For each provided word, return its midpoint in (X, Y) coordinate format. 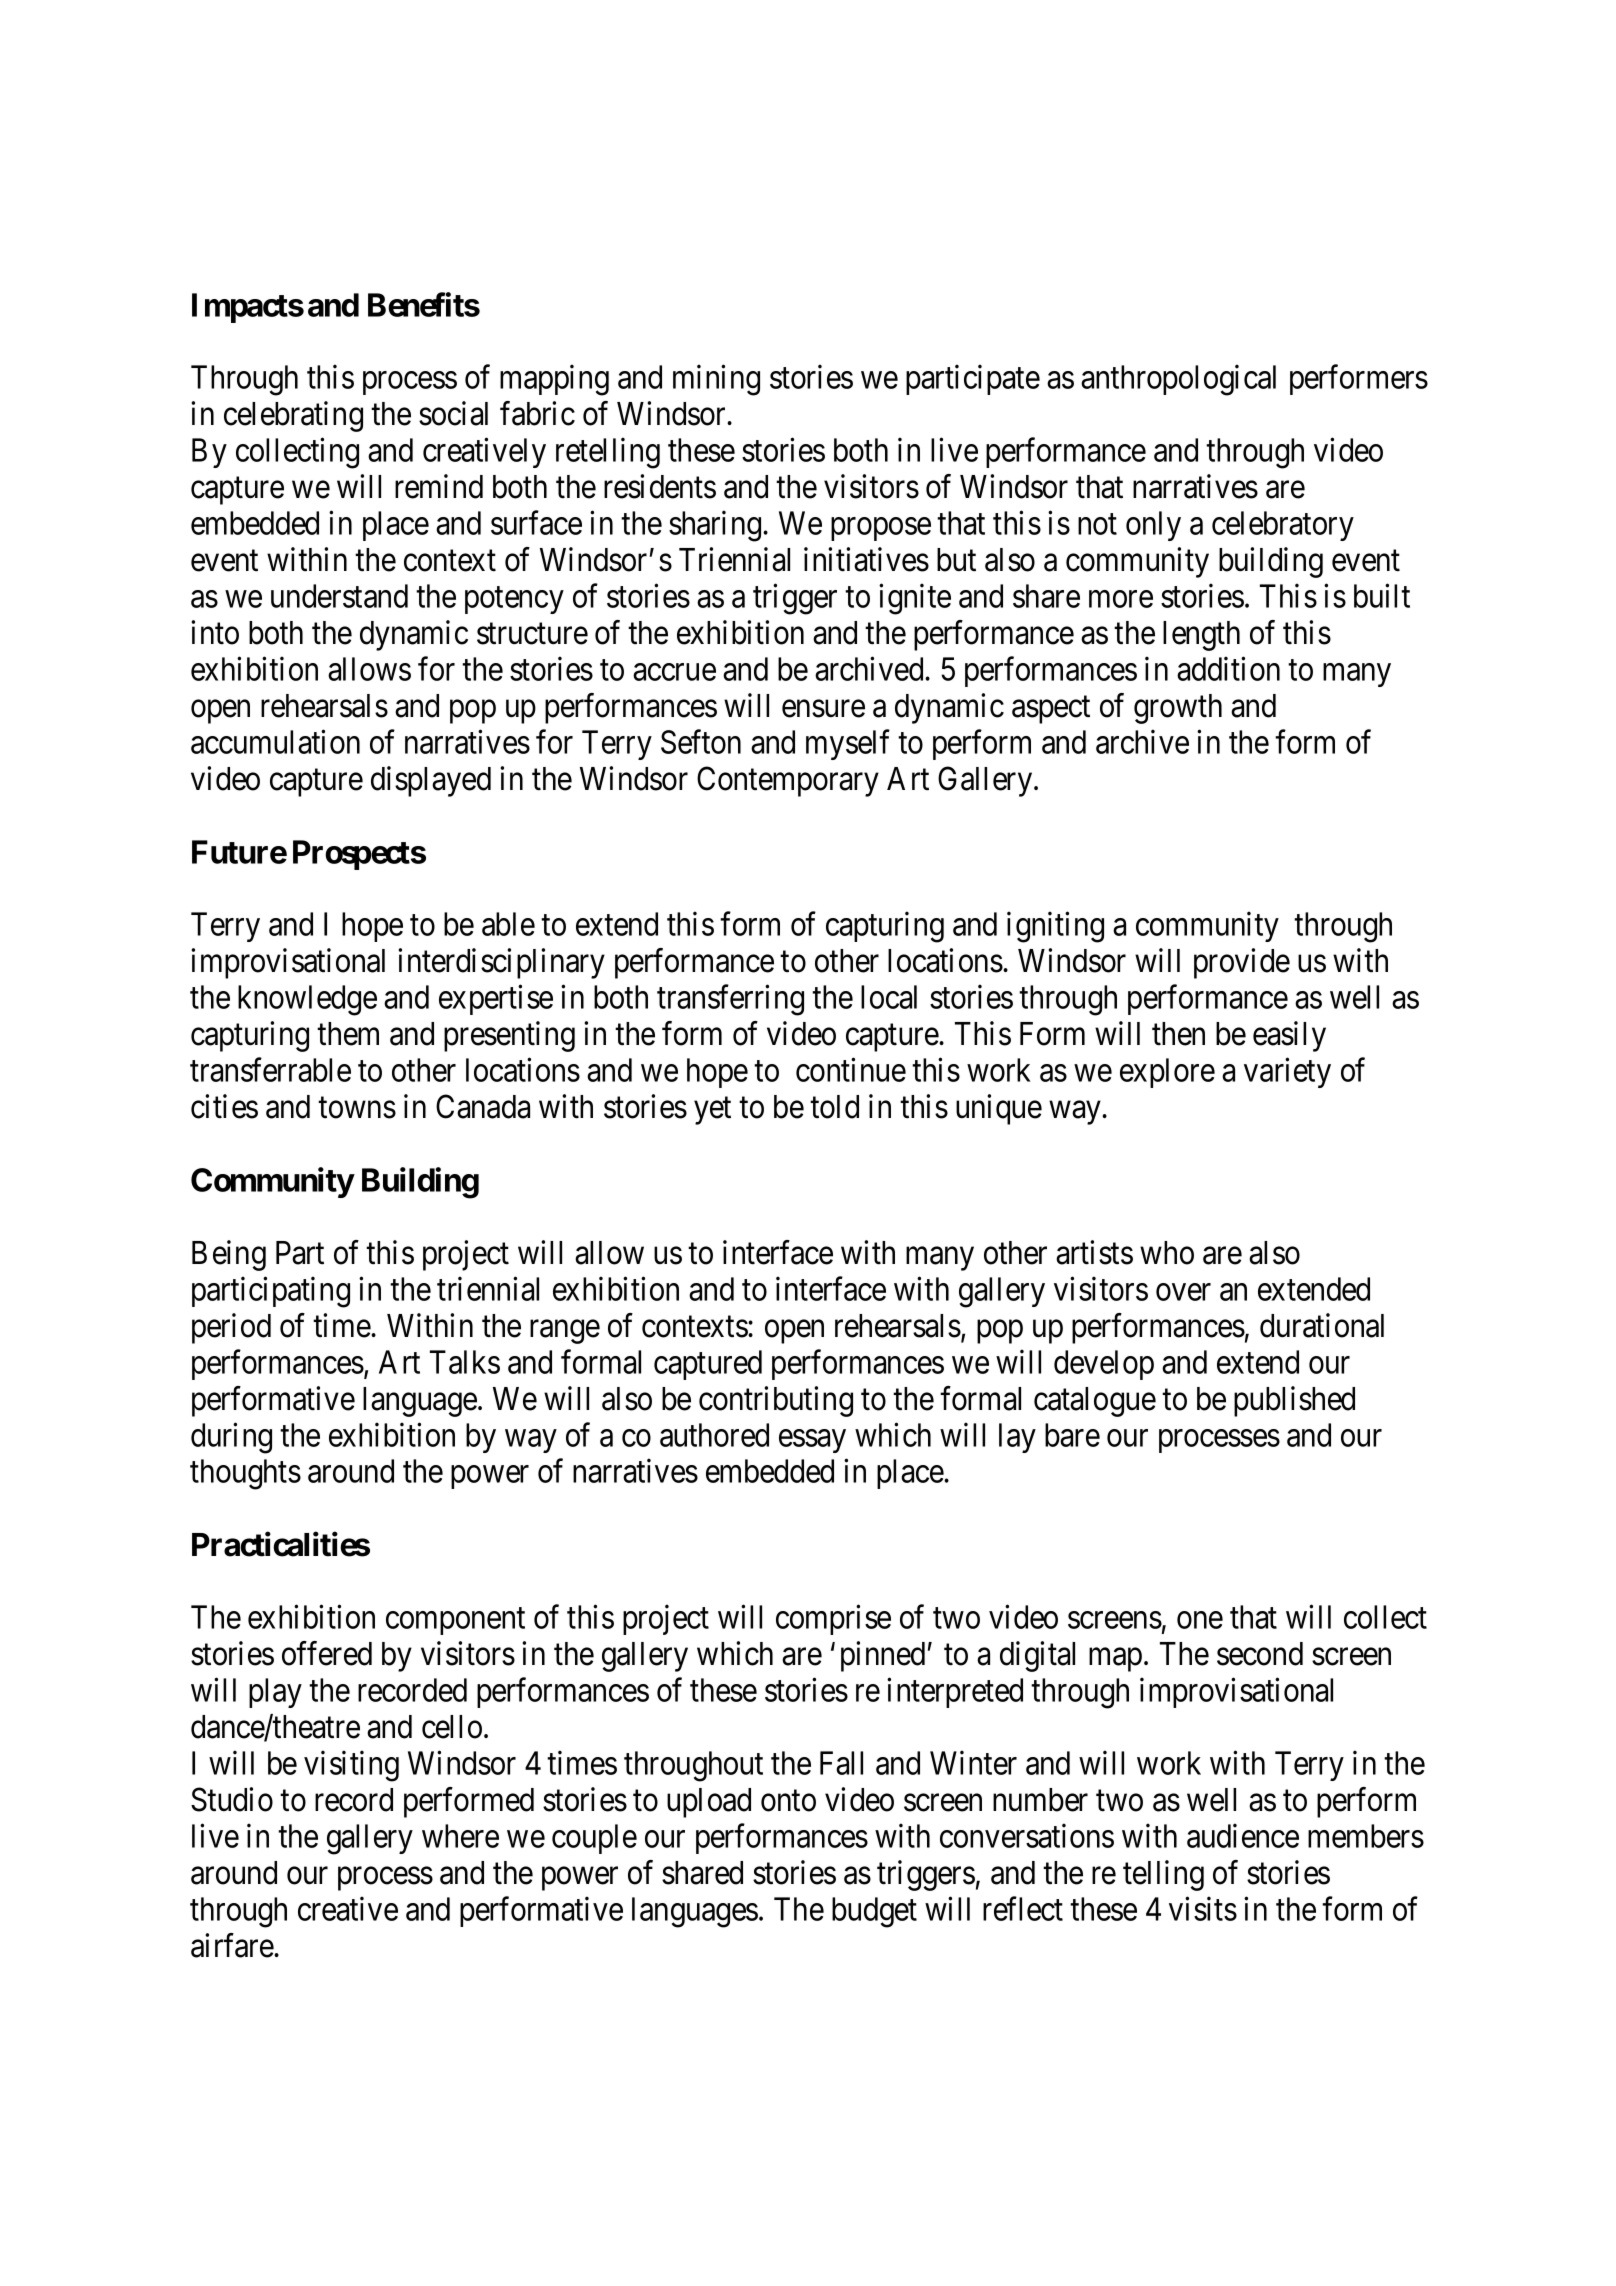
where (460, 1836)
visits (1203, 1908)
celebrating (293, 416)
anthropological (1178, 380)
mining (716, 380)
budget (874, 1912)
